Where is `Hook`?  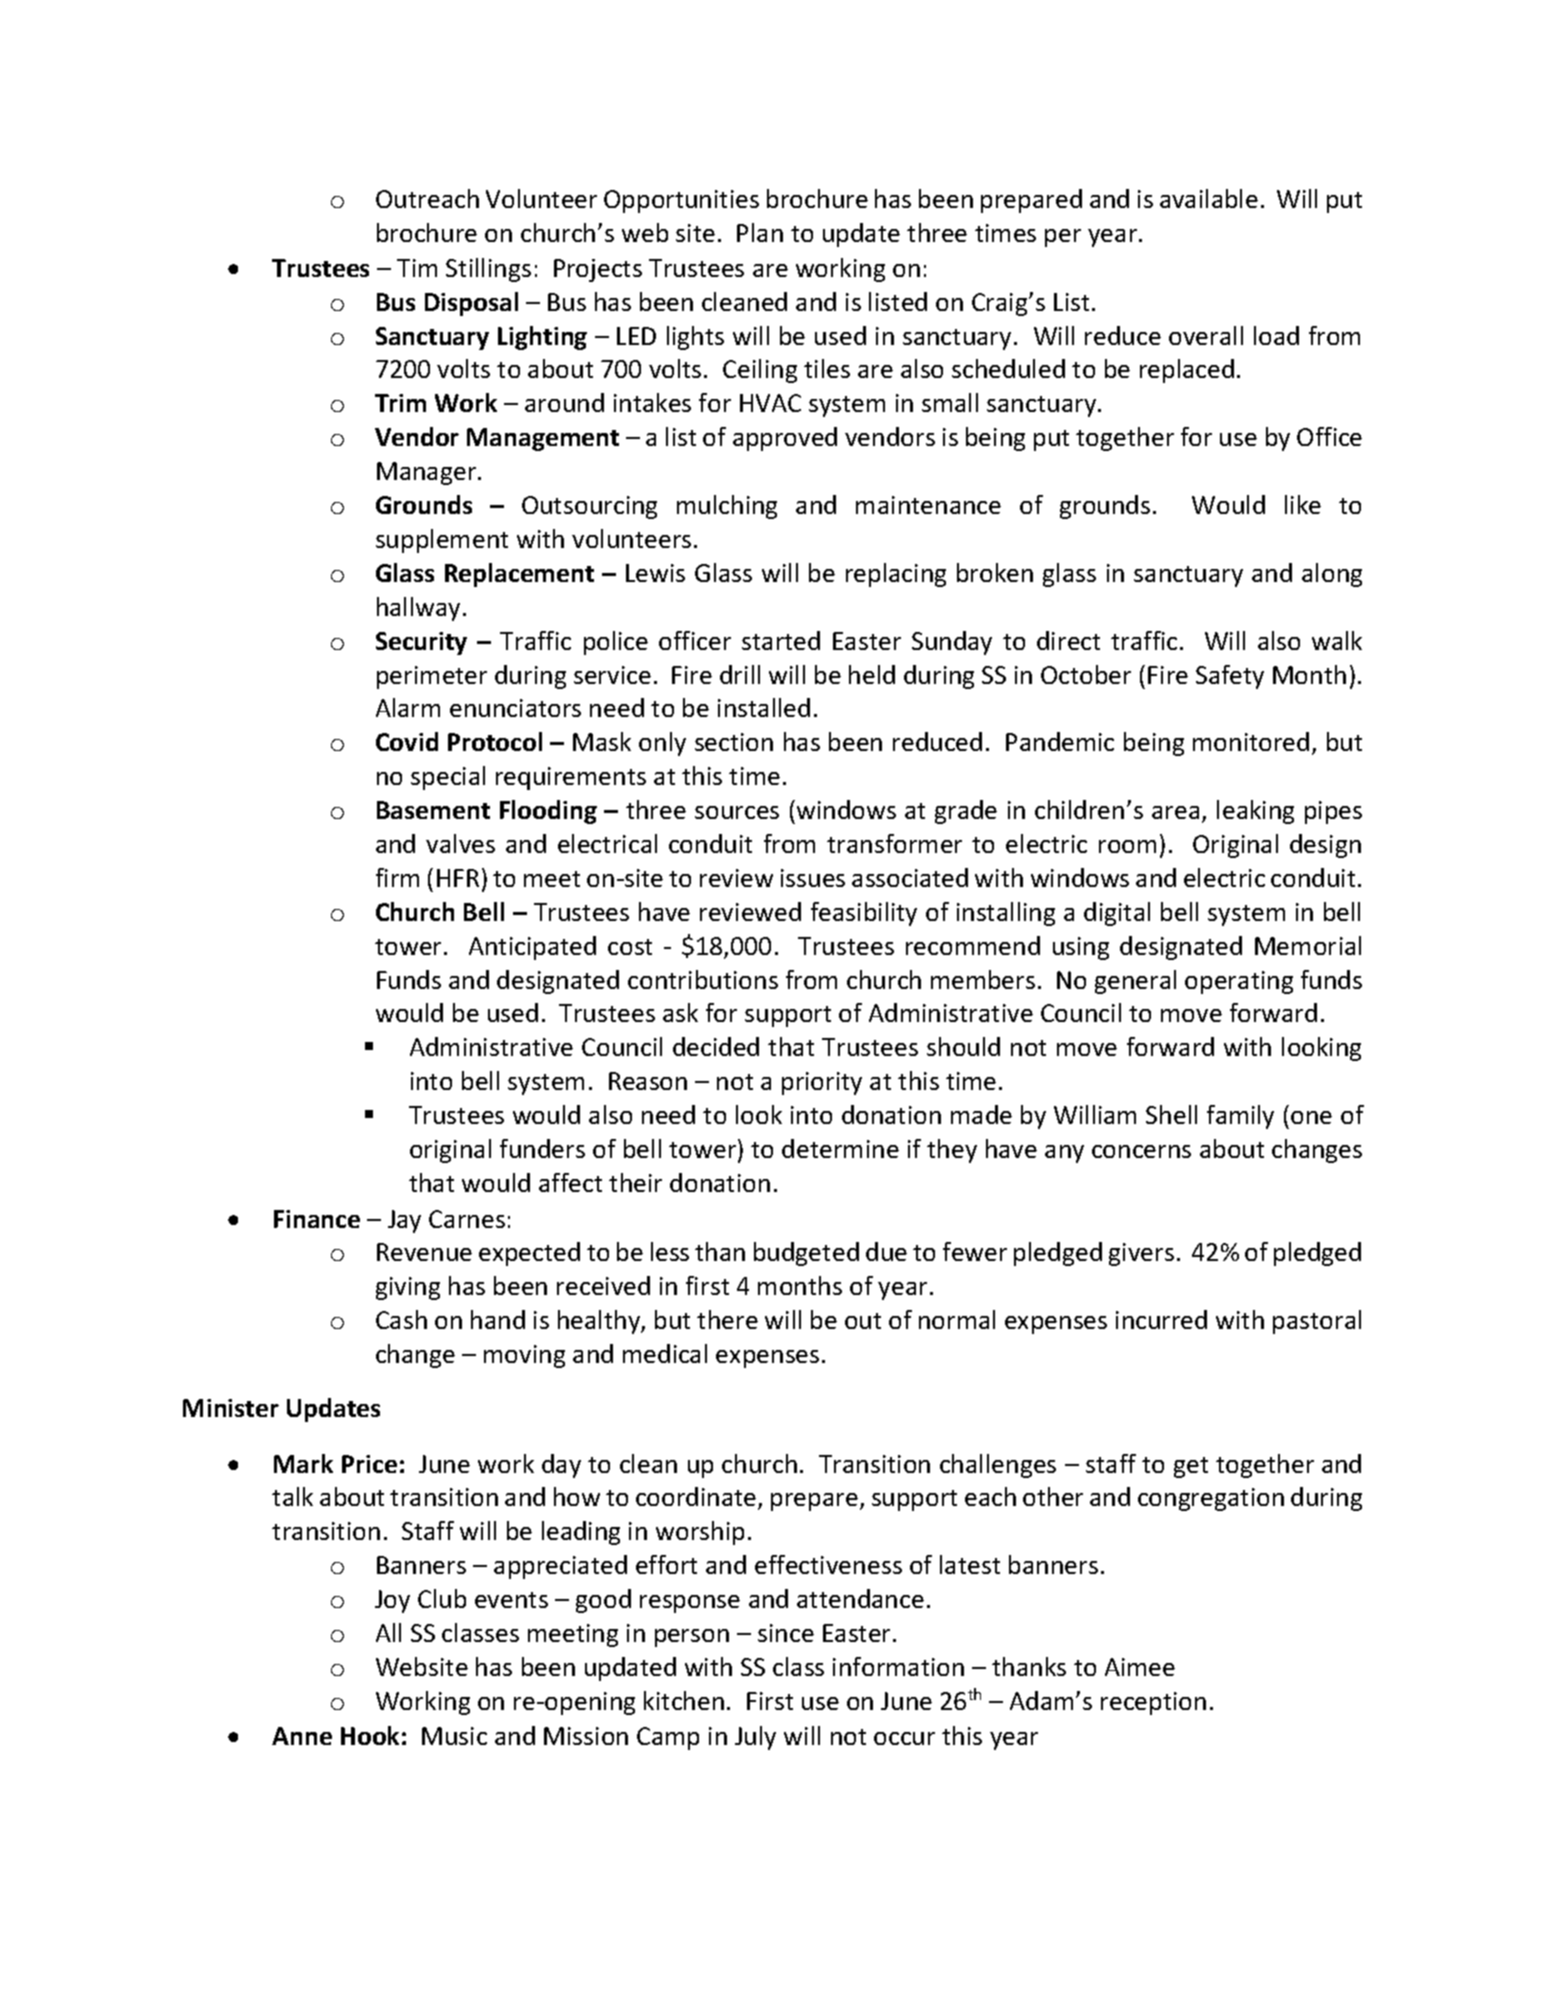 Hook is located at coordinates (370, 1735).
